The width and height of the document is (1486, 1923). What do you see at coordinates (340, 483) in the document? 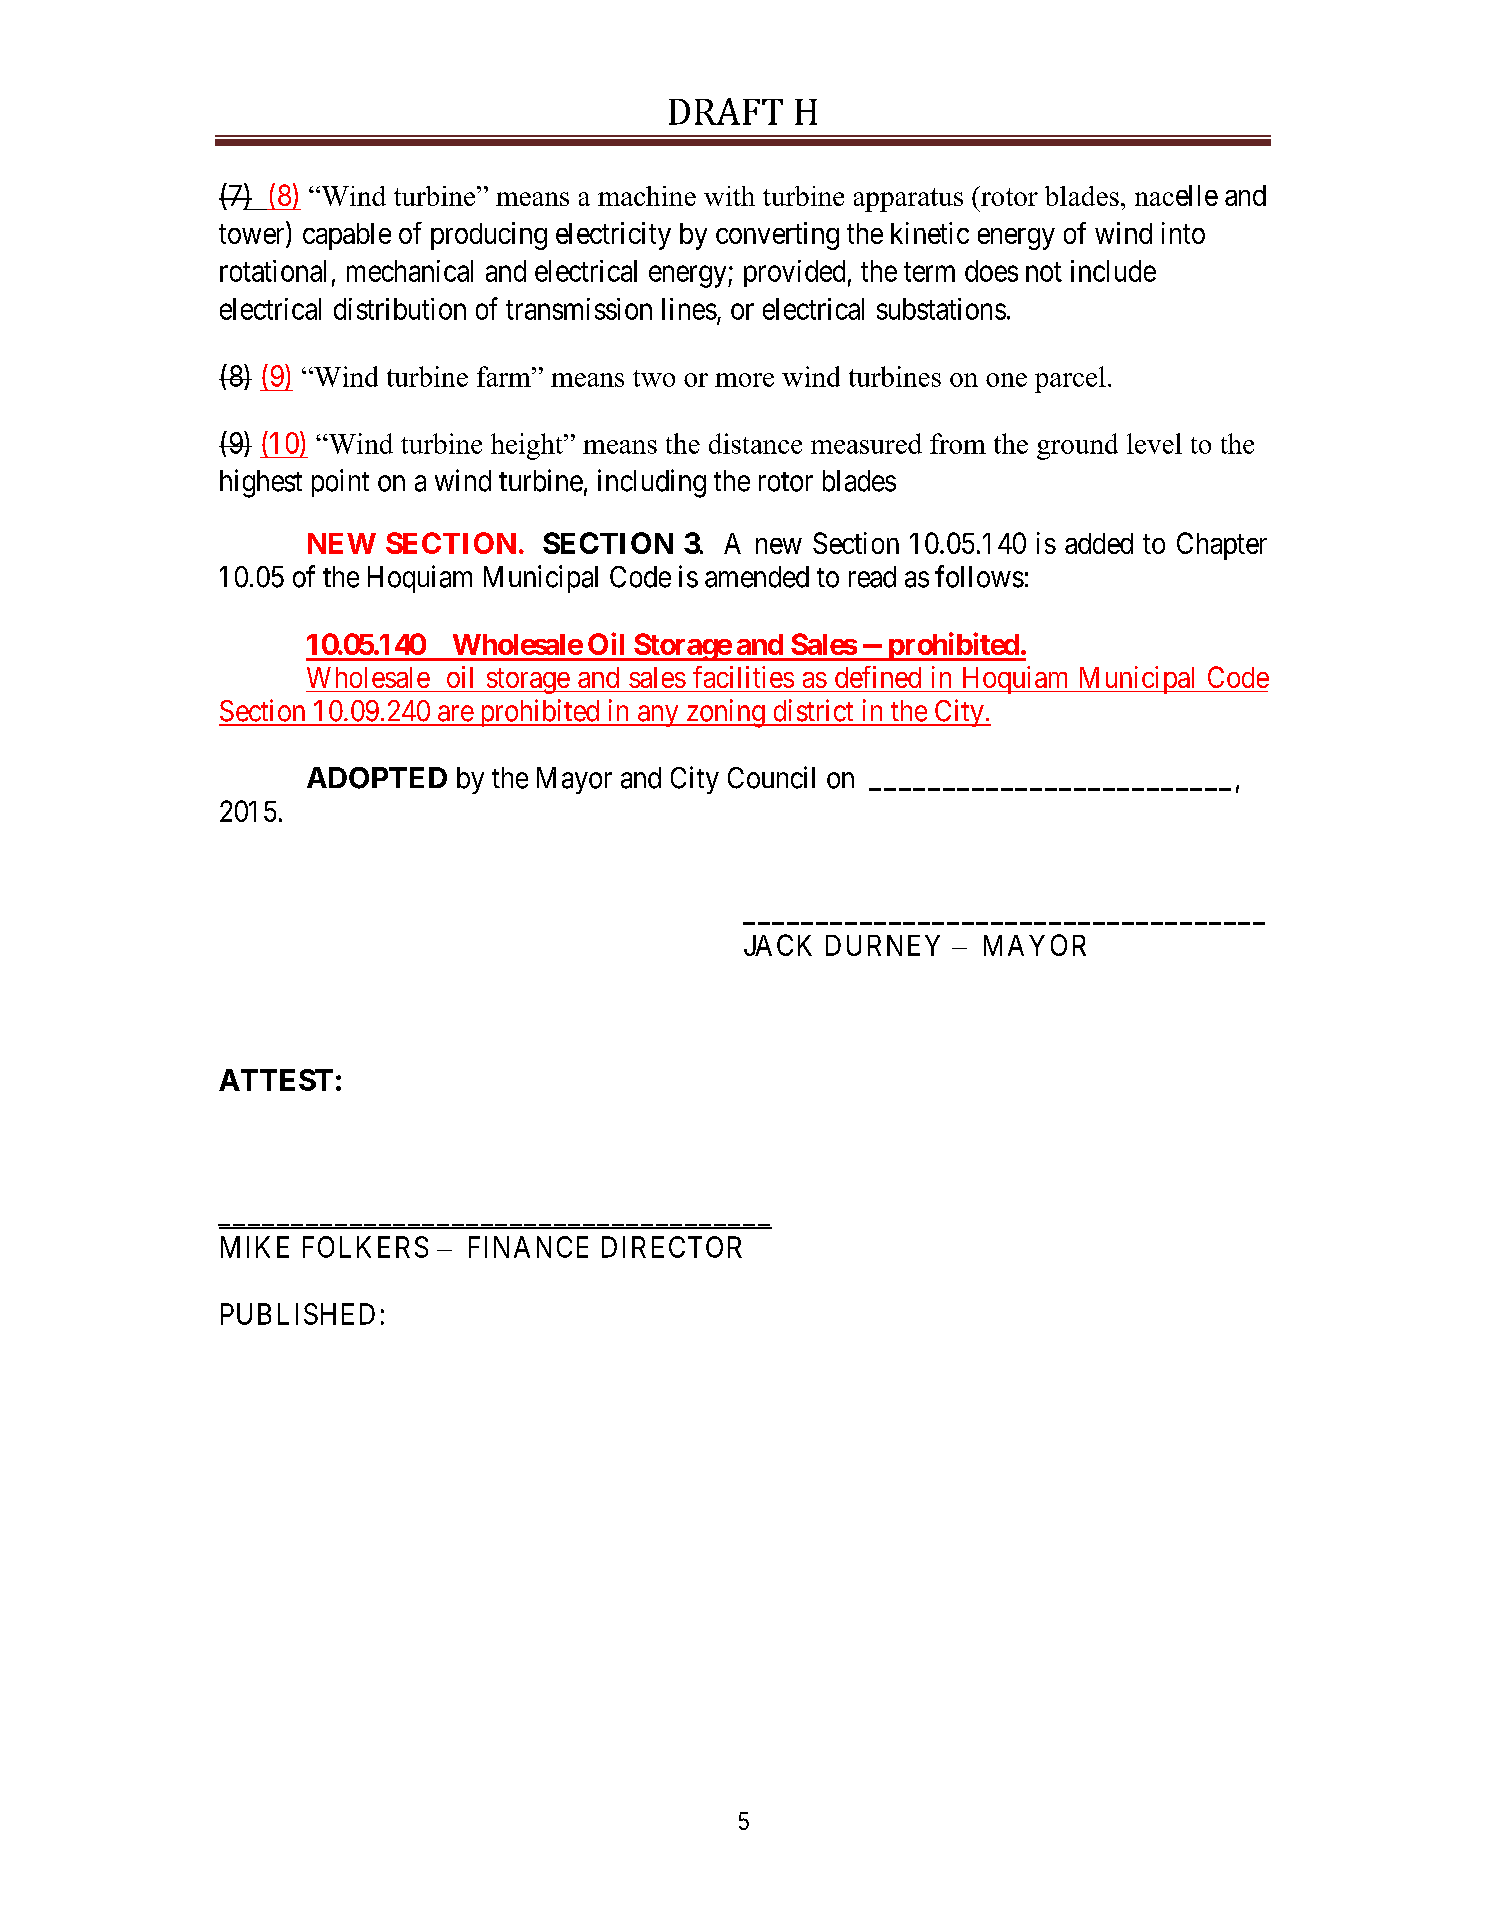
I see `point` at bounding box center [340, 483].
